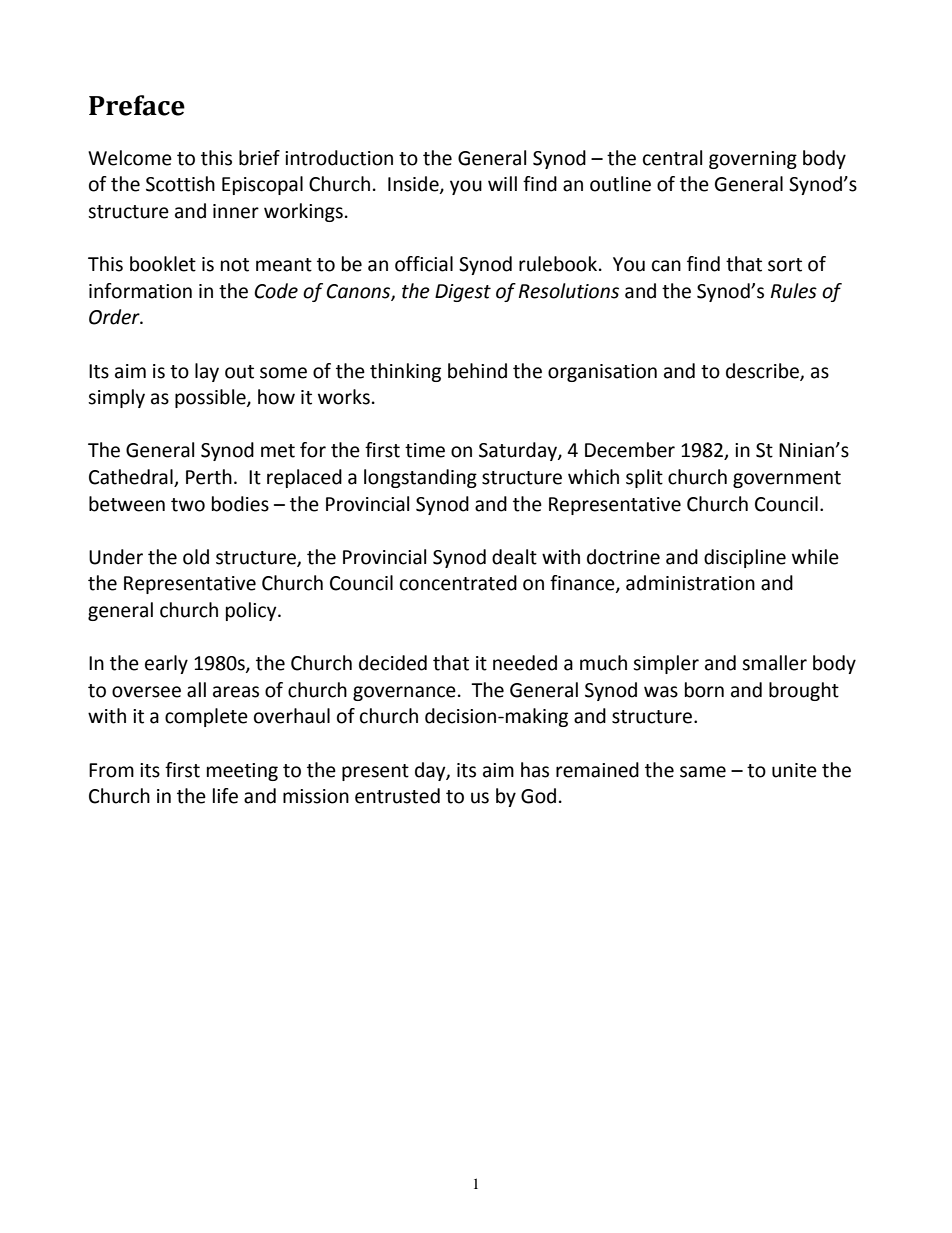 The height and width of the screenshot is (1233, 952). I want to click on has, so click(535, 770).
